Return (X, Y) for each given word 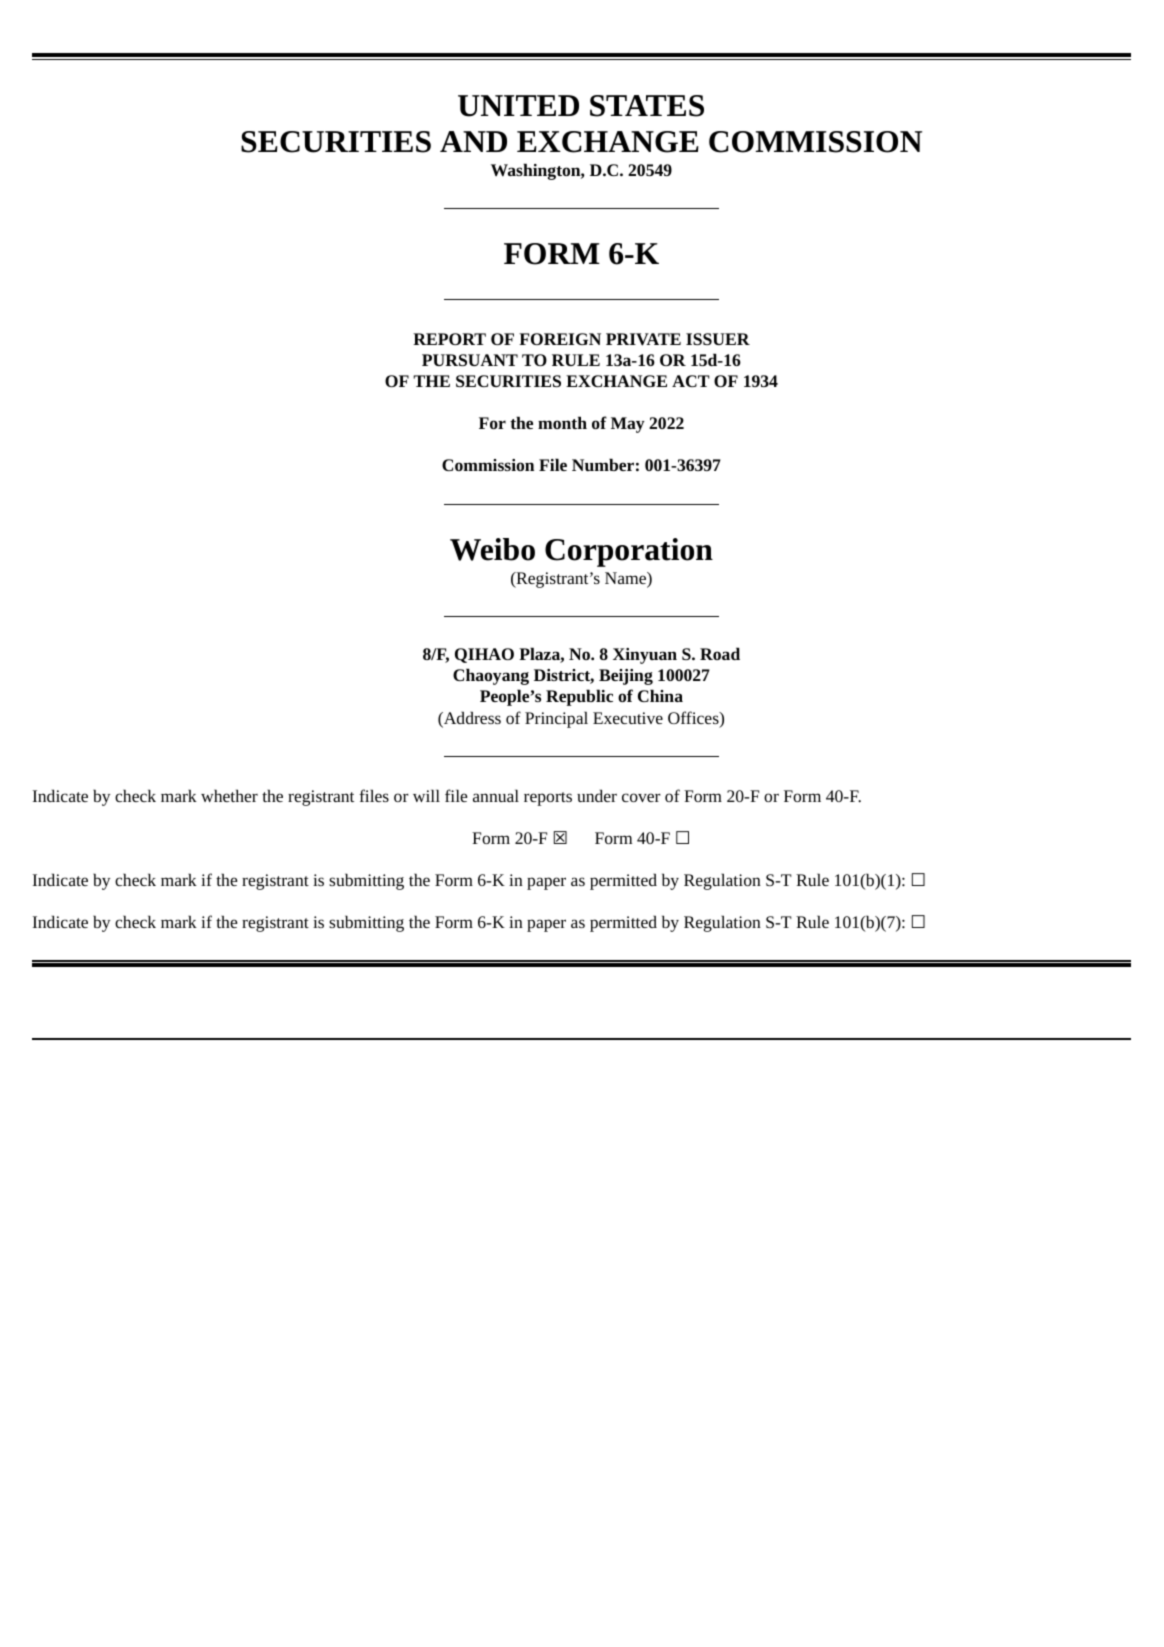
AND (473, 141)
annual (496, 795)
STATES (647, 106)
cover (641, 797)
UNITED (518, 106)
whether (229, 795)
